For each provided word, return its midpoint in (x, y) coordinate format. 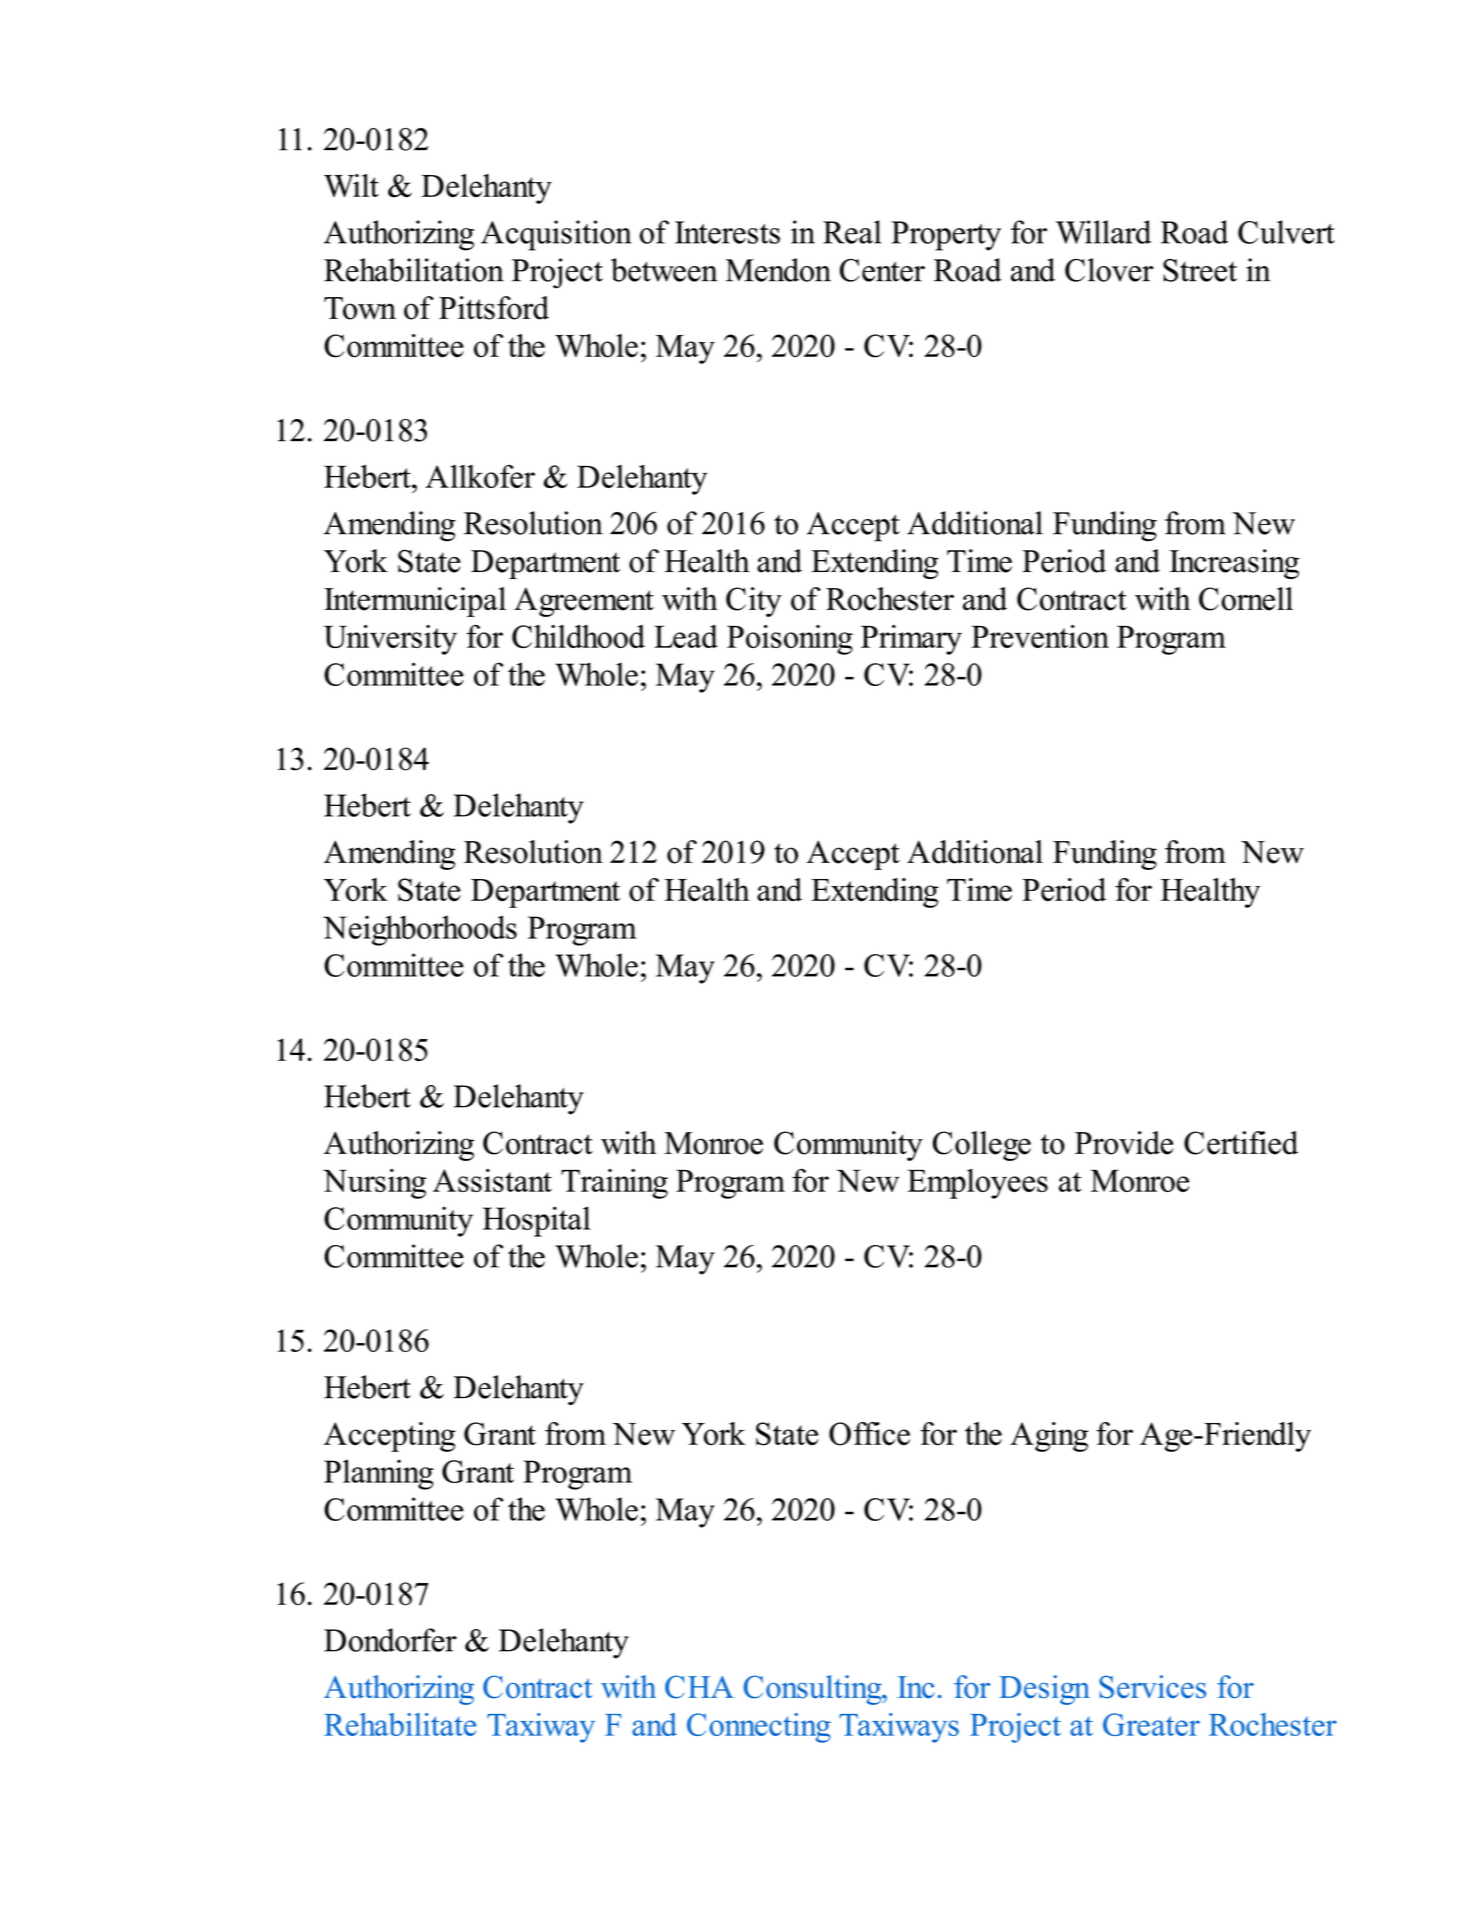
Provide (1124, 1143)
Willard (1103, 232)
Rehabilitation (414, 270)
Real (852, 232)
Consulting (814, 1690)
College (982, 1146)
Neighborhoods (420, 930)
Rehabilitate (400, 1724)
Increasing (1234, 564)
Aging (1049, 1437)
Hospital (537, 1221)
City (754, 602)
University (390, 640)
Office (869, 1434)
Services (1152, 1687)
